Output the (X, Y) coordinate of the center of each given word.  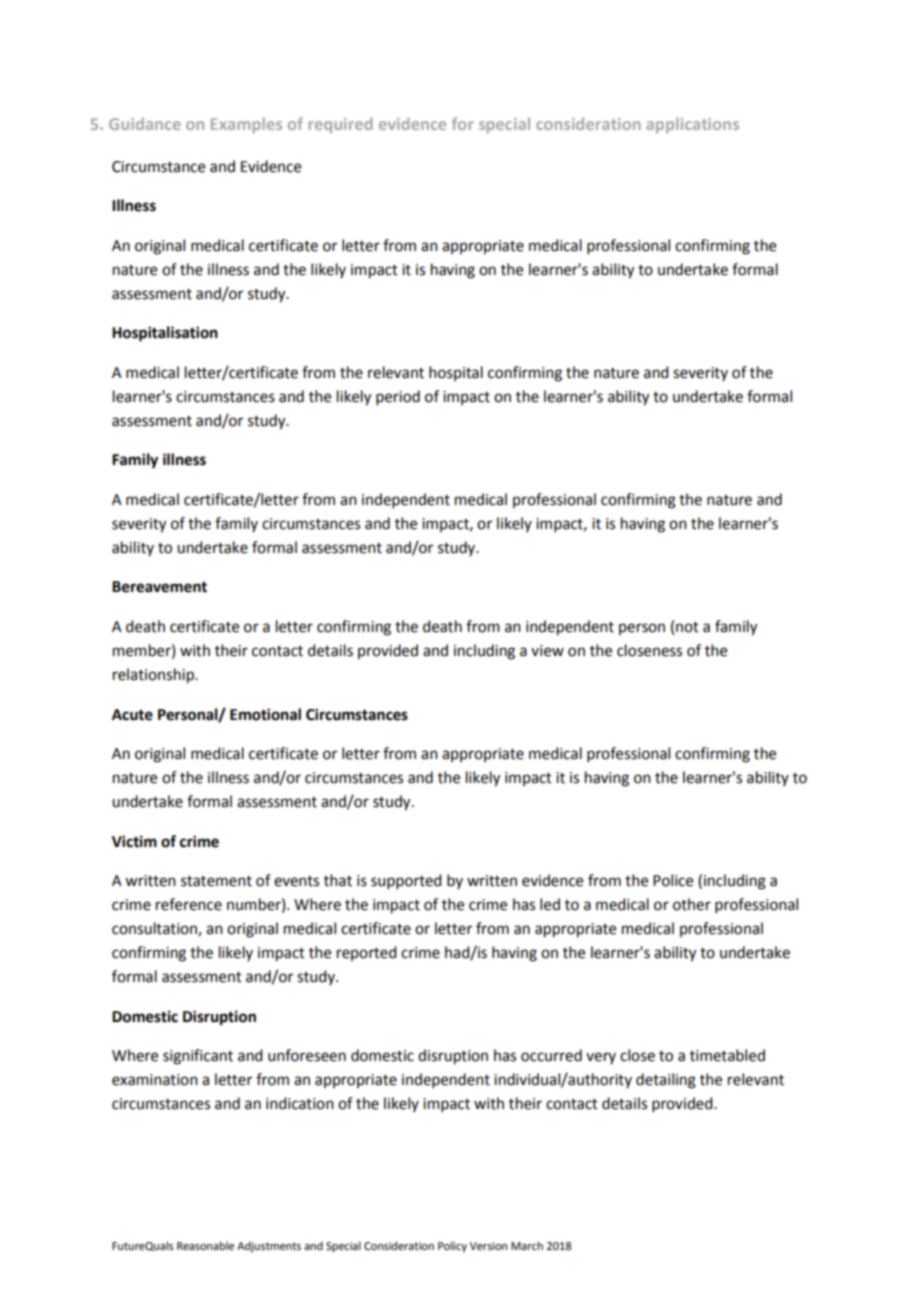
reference (189, 904)
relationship (154, 676)
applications (692, 125)
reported (366, 953)
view (547, 651)
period (398, 397)
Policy (452, 1247)
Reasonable (205, 1245)
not (687, 627)
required (340, 125)
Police (673, 880)
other (692, 904)
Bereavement (159, 587)
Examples (246, 125)
